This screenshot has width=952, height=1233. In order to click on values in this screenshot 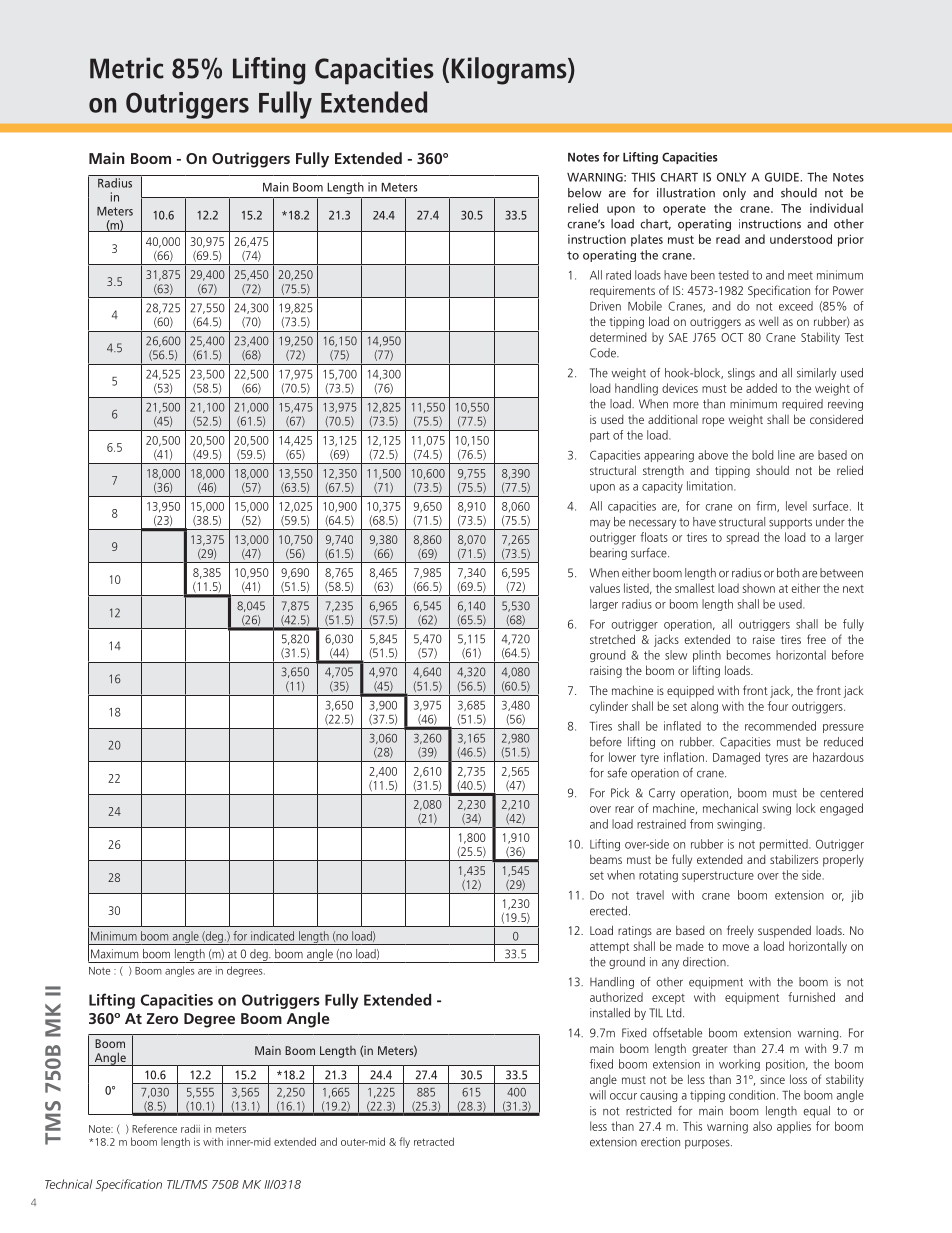, I will do `click(605, 588)`.
